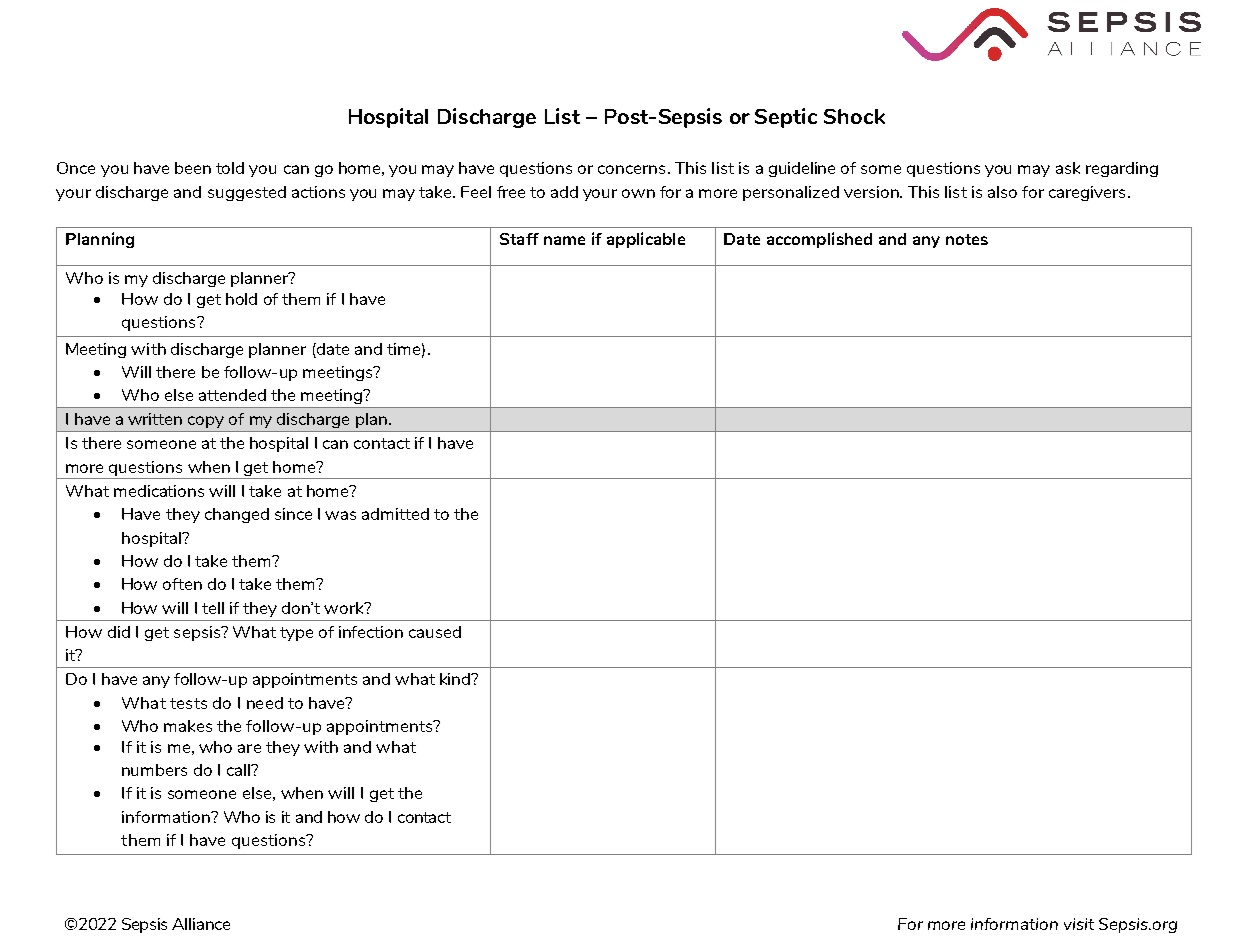 The width and height of the screenshot is (1233, 952). Describe the element at coordinates (237, 515) in the screenshot. I see `changed` at that location.
